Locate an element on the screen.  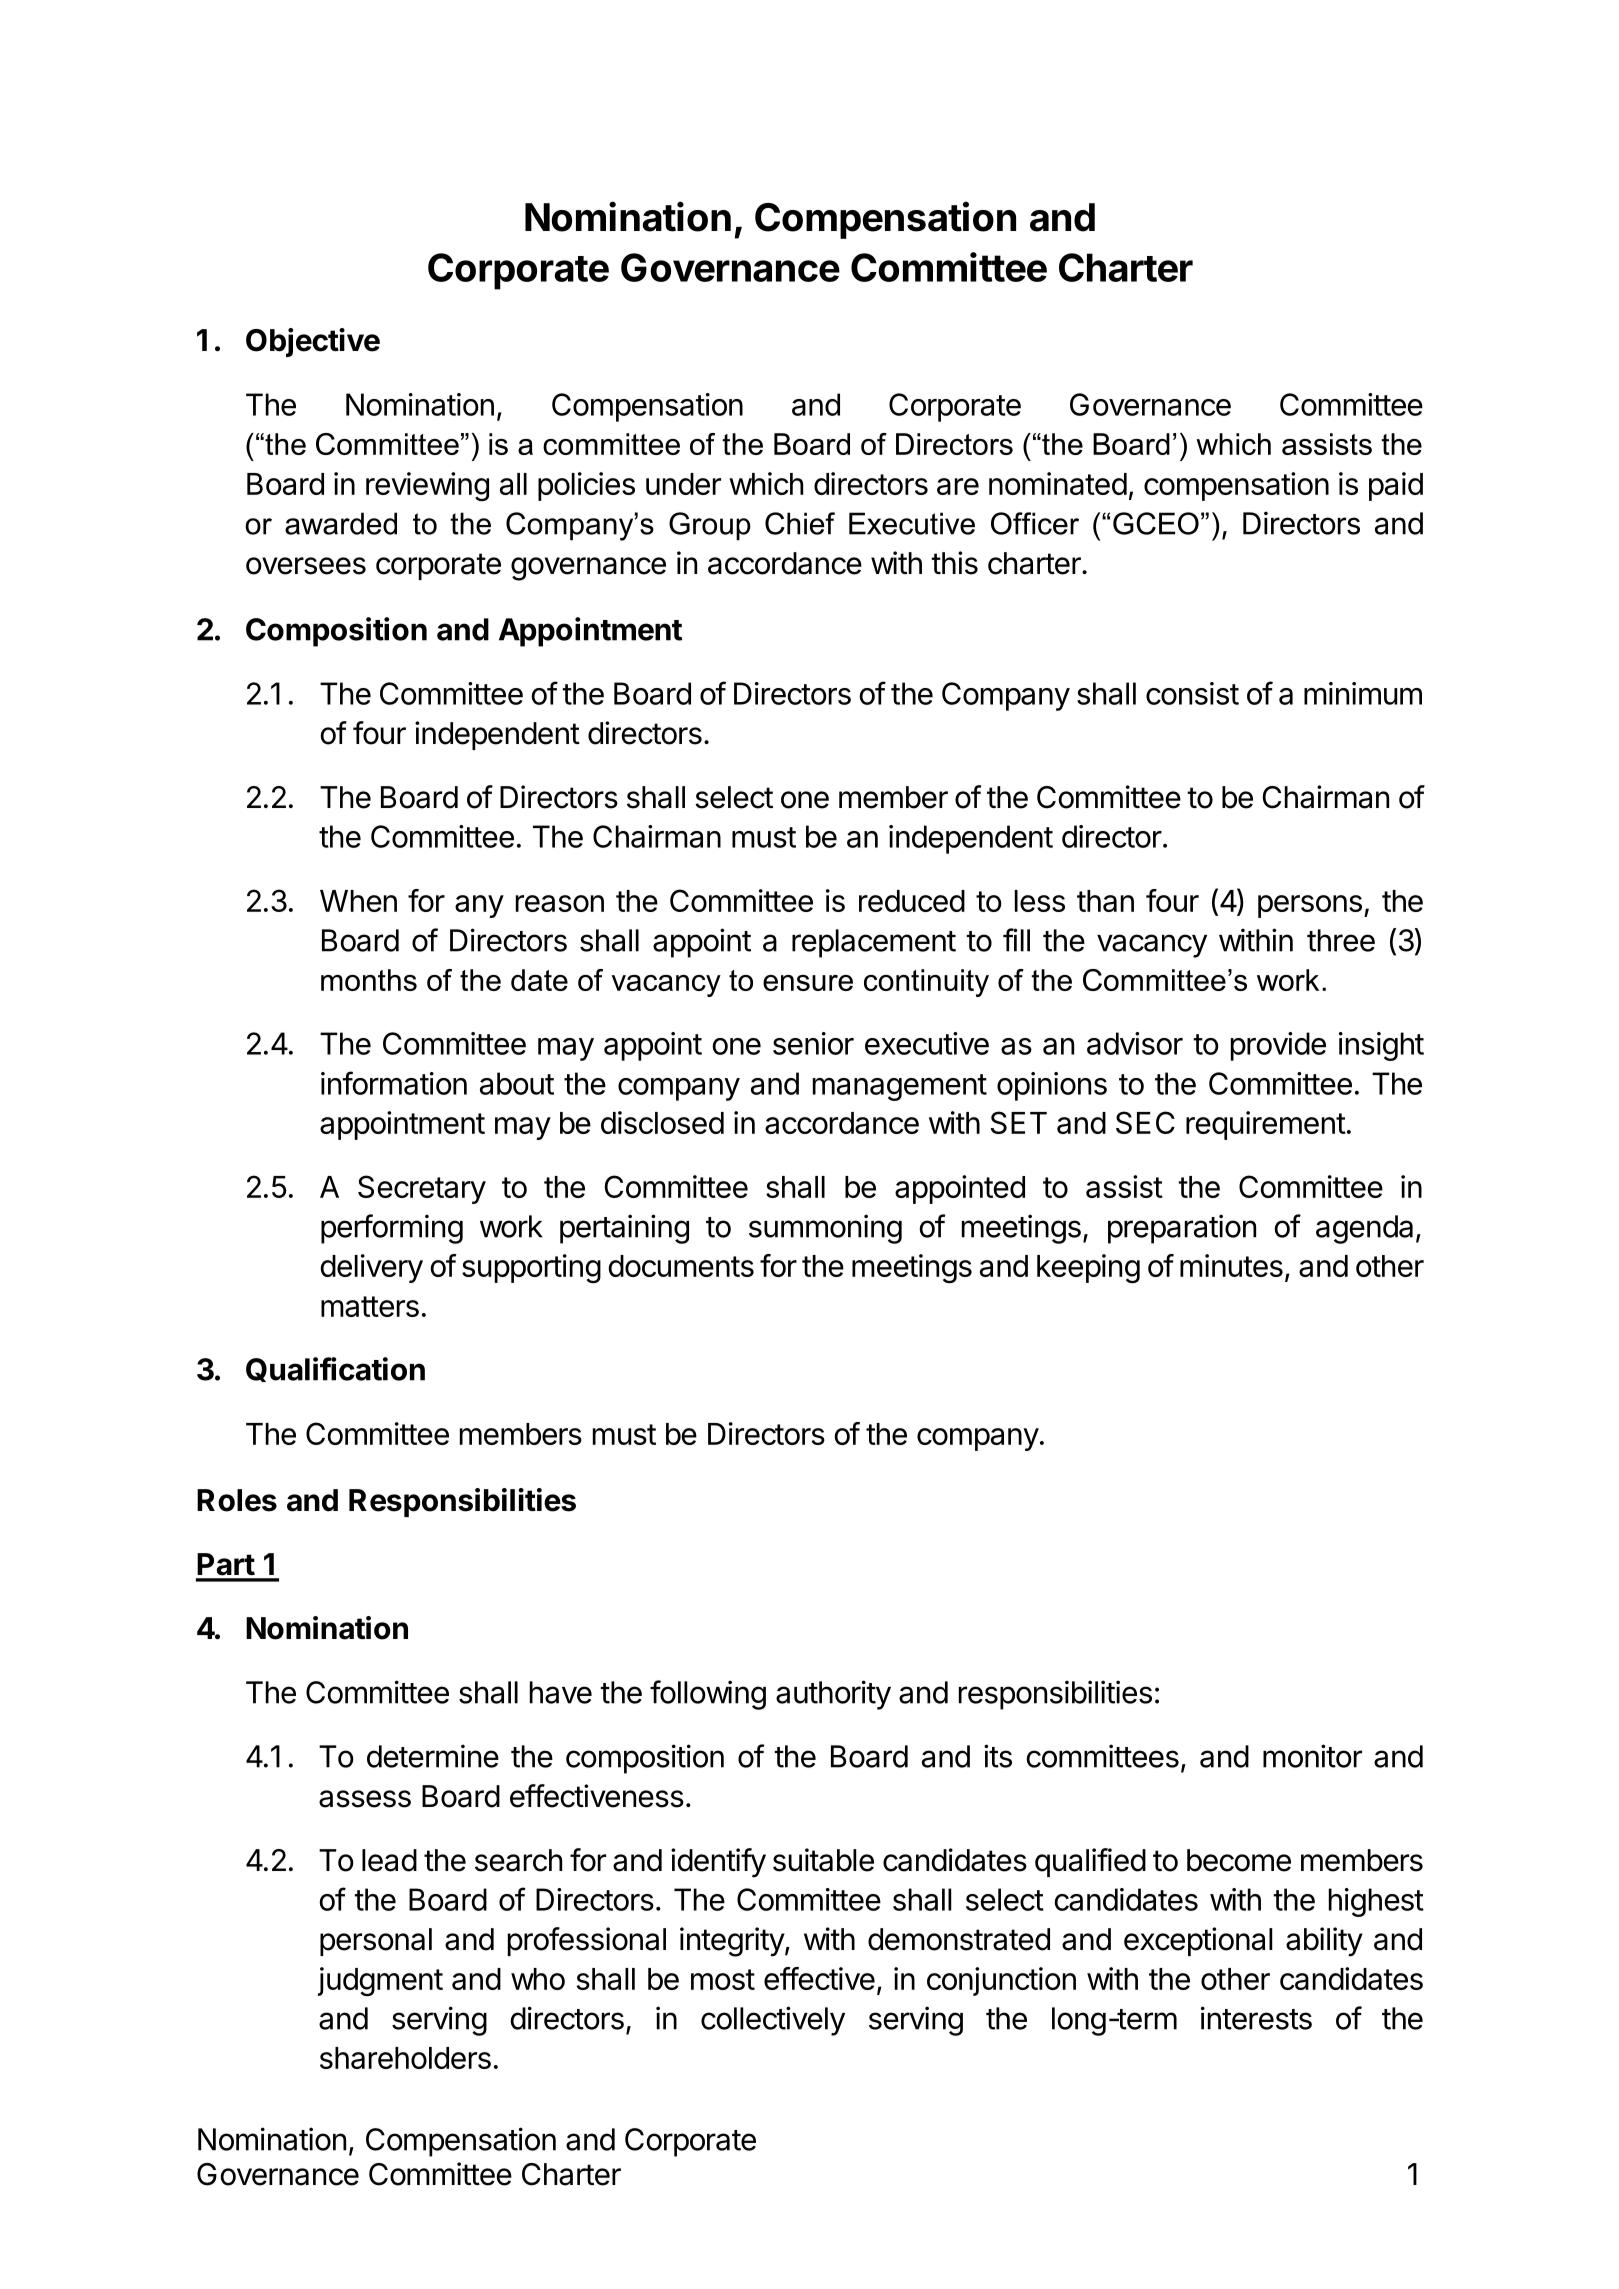
authority is located at coordinates (833, 1695).
